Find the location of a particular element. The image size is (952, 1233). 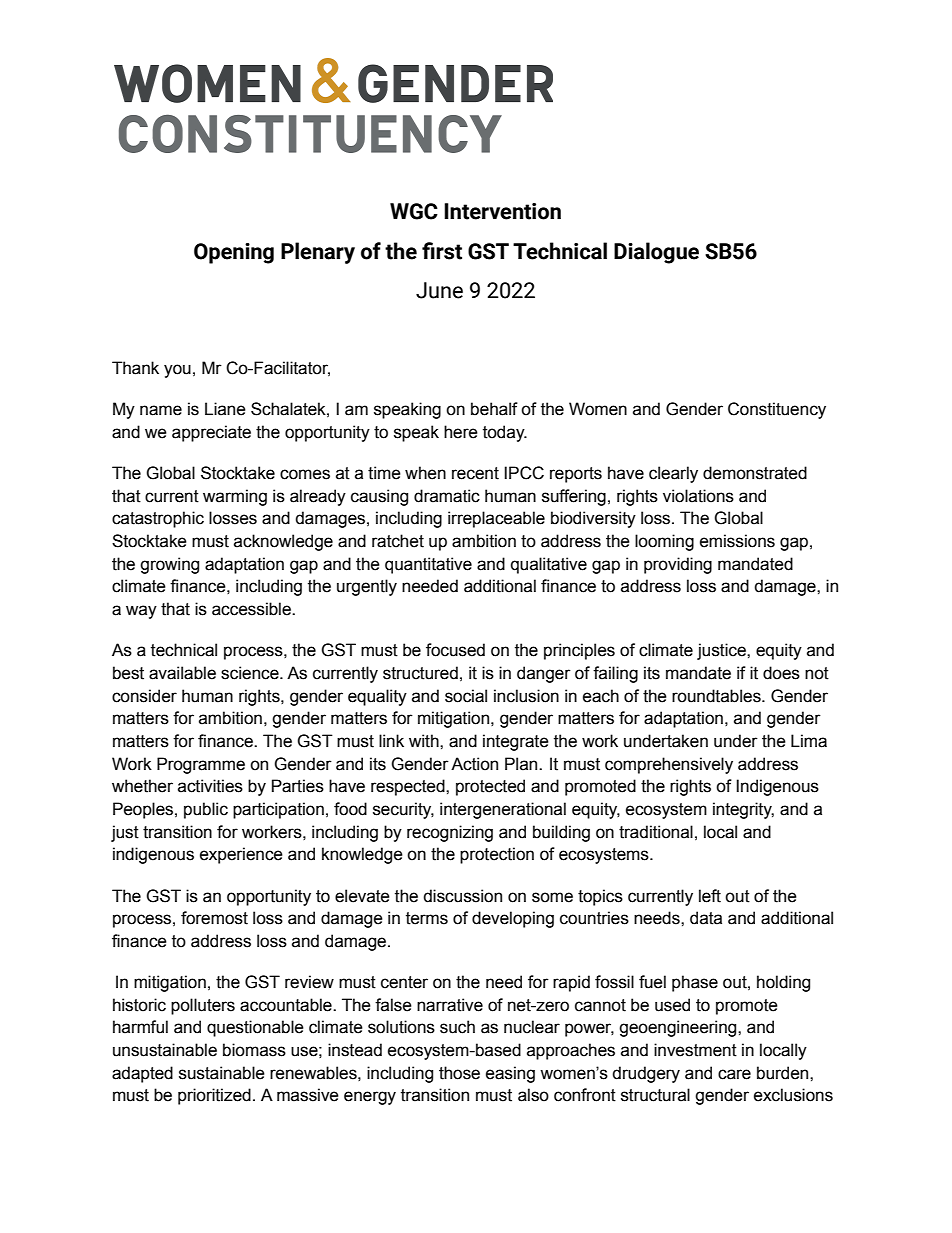

first is located at coordinates (442, 251).
